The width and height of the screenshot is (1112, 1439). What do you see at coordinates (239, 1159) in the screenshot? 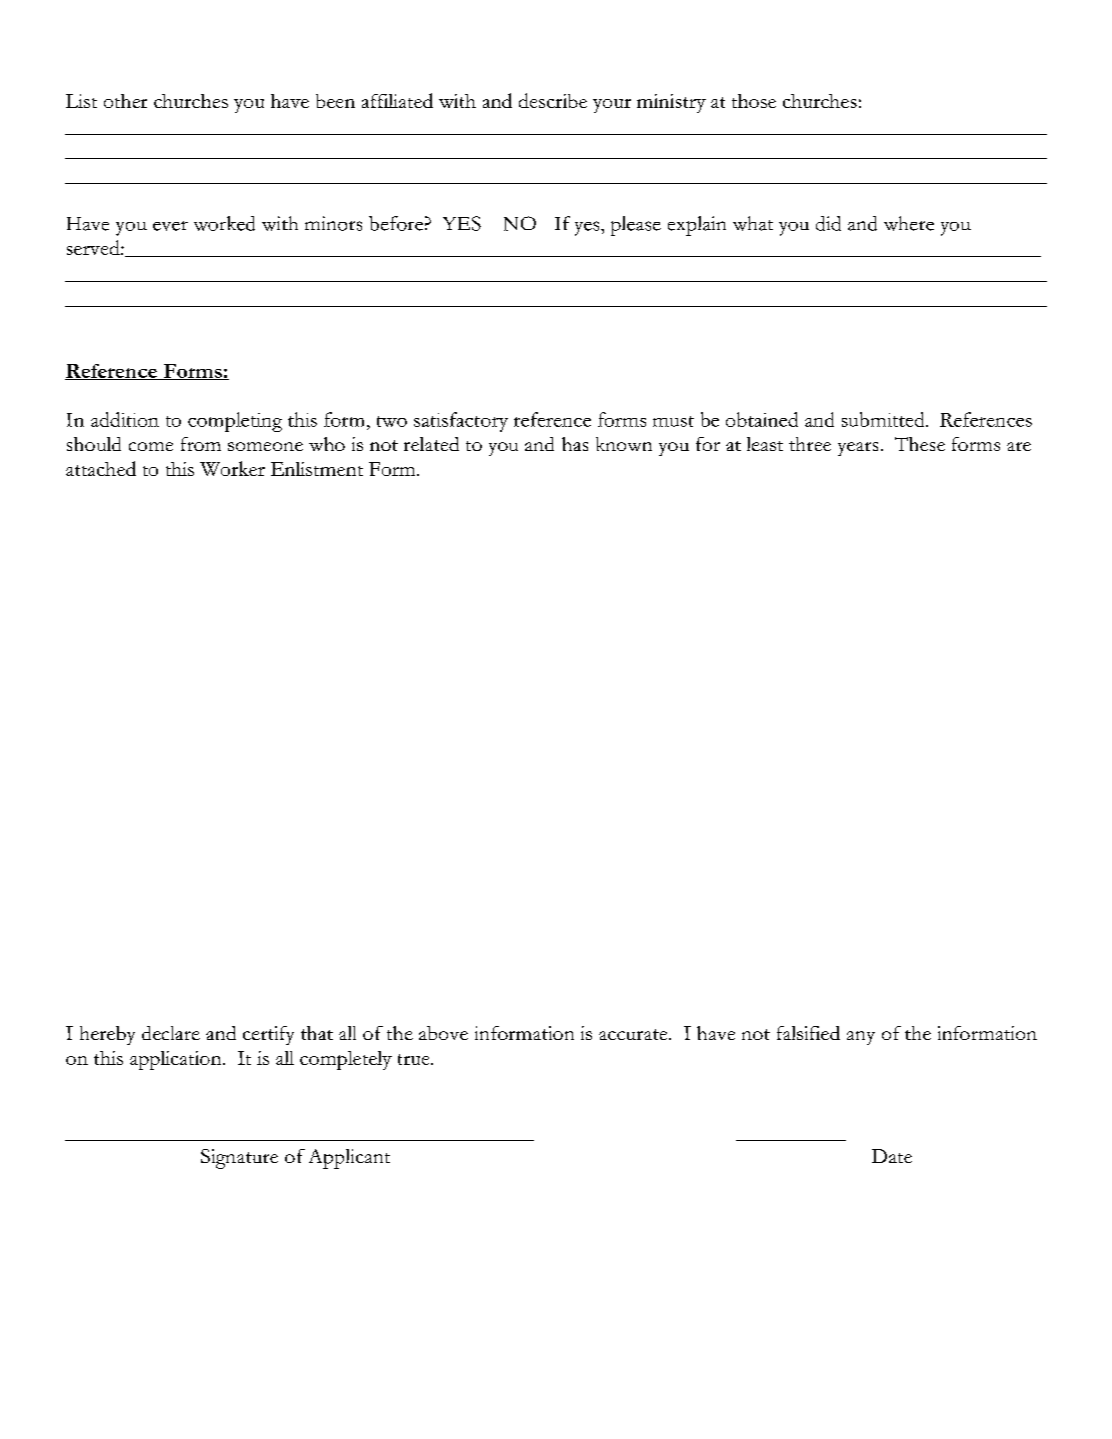
I see `Signature` at bounding box center [239, 1159].
